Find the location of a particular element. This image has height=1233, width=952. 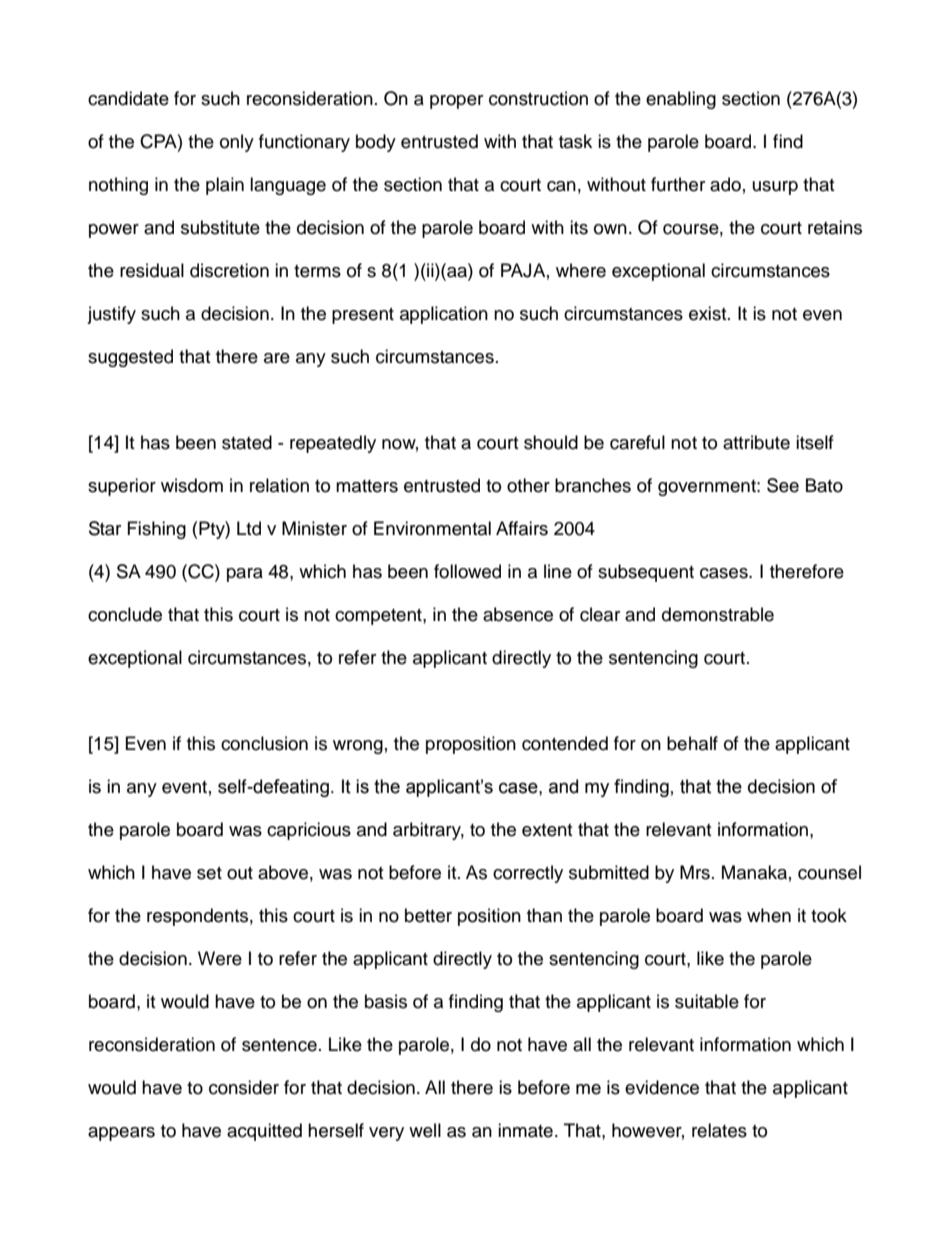

attribute is located at coordinates (756, 442).
